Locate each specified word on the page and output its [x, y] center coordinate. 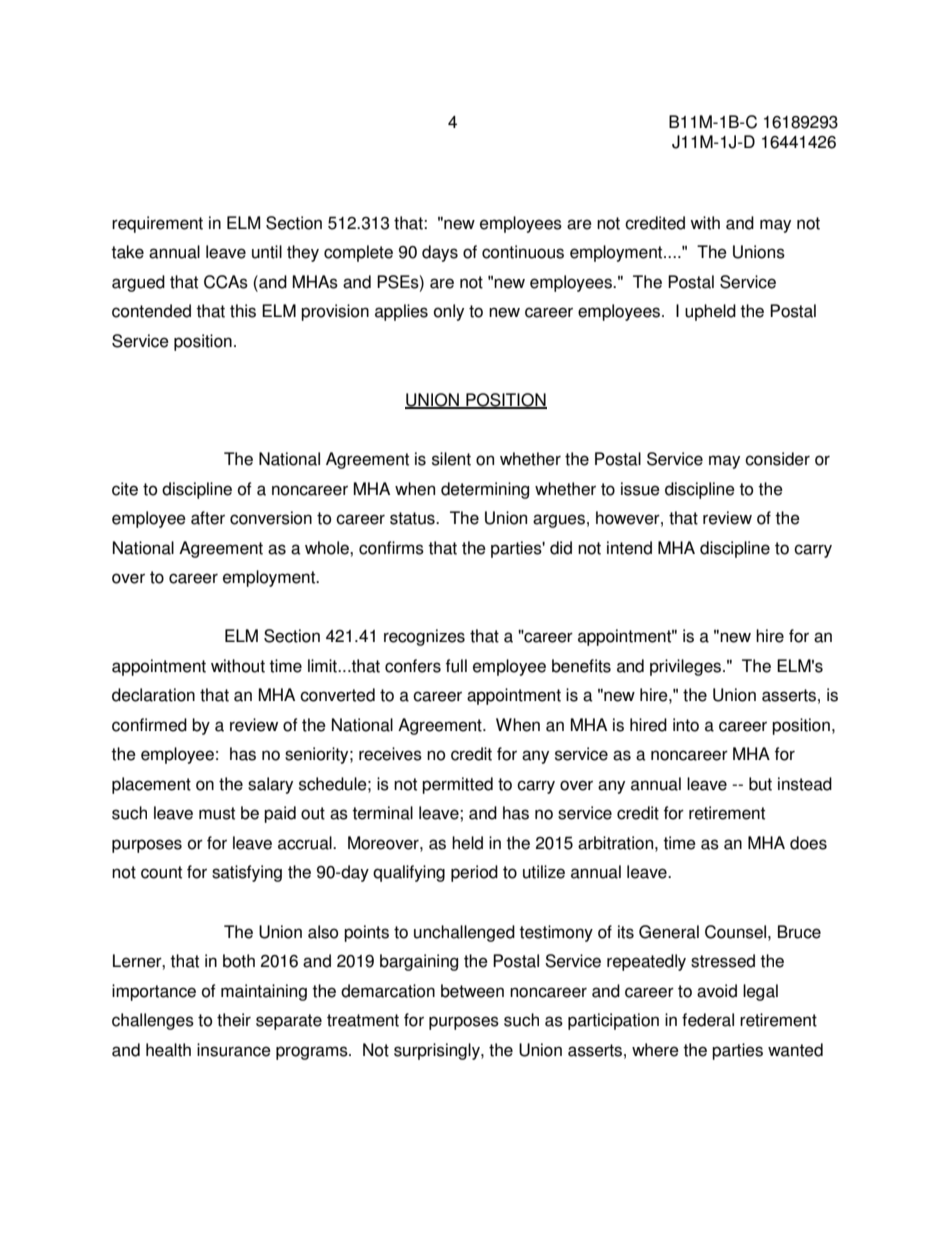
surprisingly [438, 1051]
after [208, 518]
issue [640, 489]
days [440, 253]
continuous [523, 252]
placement [151, 785]
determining [485, 490]
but [760, 784]
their [234, 1020]
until [267, 252]
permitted [457, 785]
